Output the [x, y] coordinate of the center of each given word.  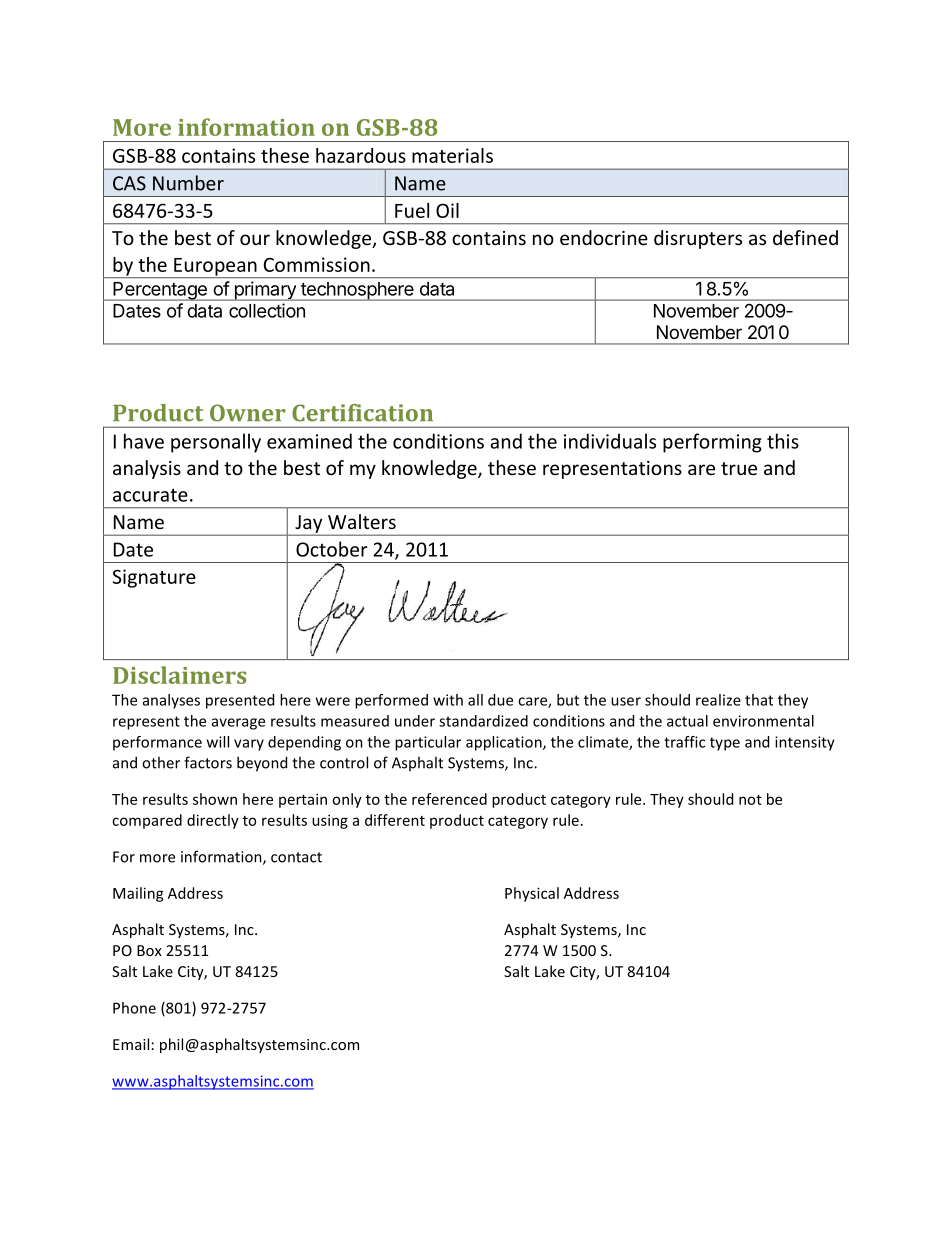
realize [718, 700]
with [448, 700]
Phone [134, 1008]
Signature [154, 578]
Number [188, 183]
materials [452, 155]
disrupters [698, 239]
